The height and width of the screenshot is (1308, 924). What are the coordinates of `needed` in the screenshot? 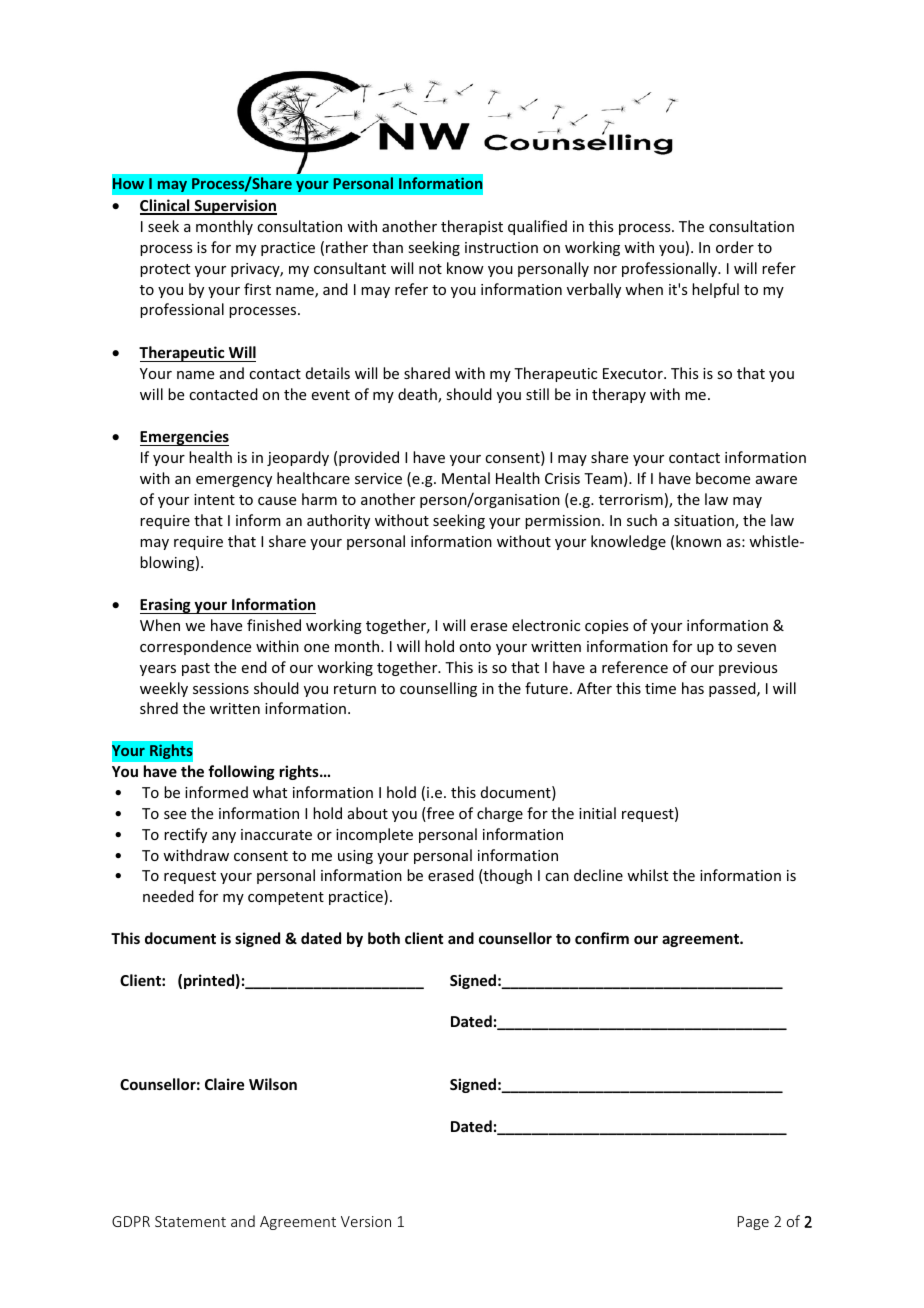 It's located at (168, 896).
